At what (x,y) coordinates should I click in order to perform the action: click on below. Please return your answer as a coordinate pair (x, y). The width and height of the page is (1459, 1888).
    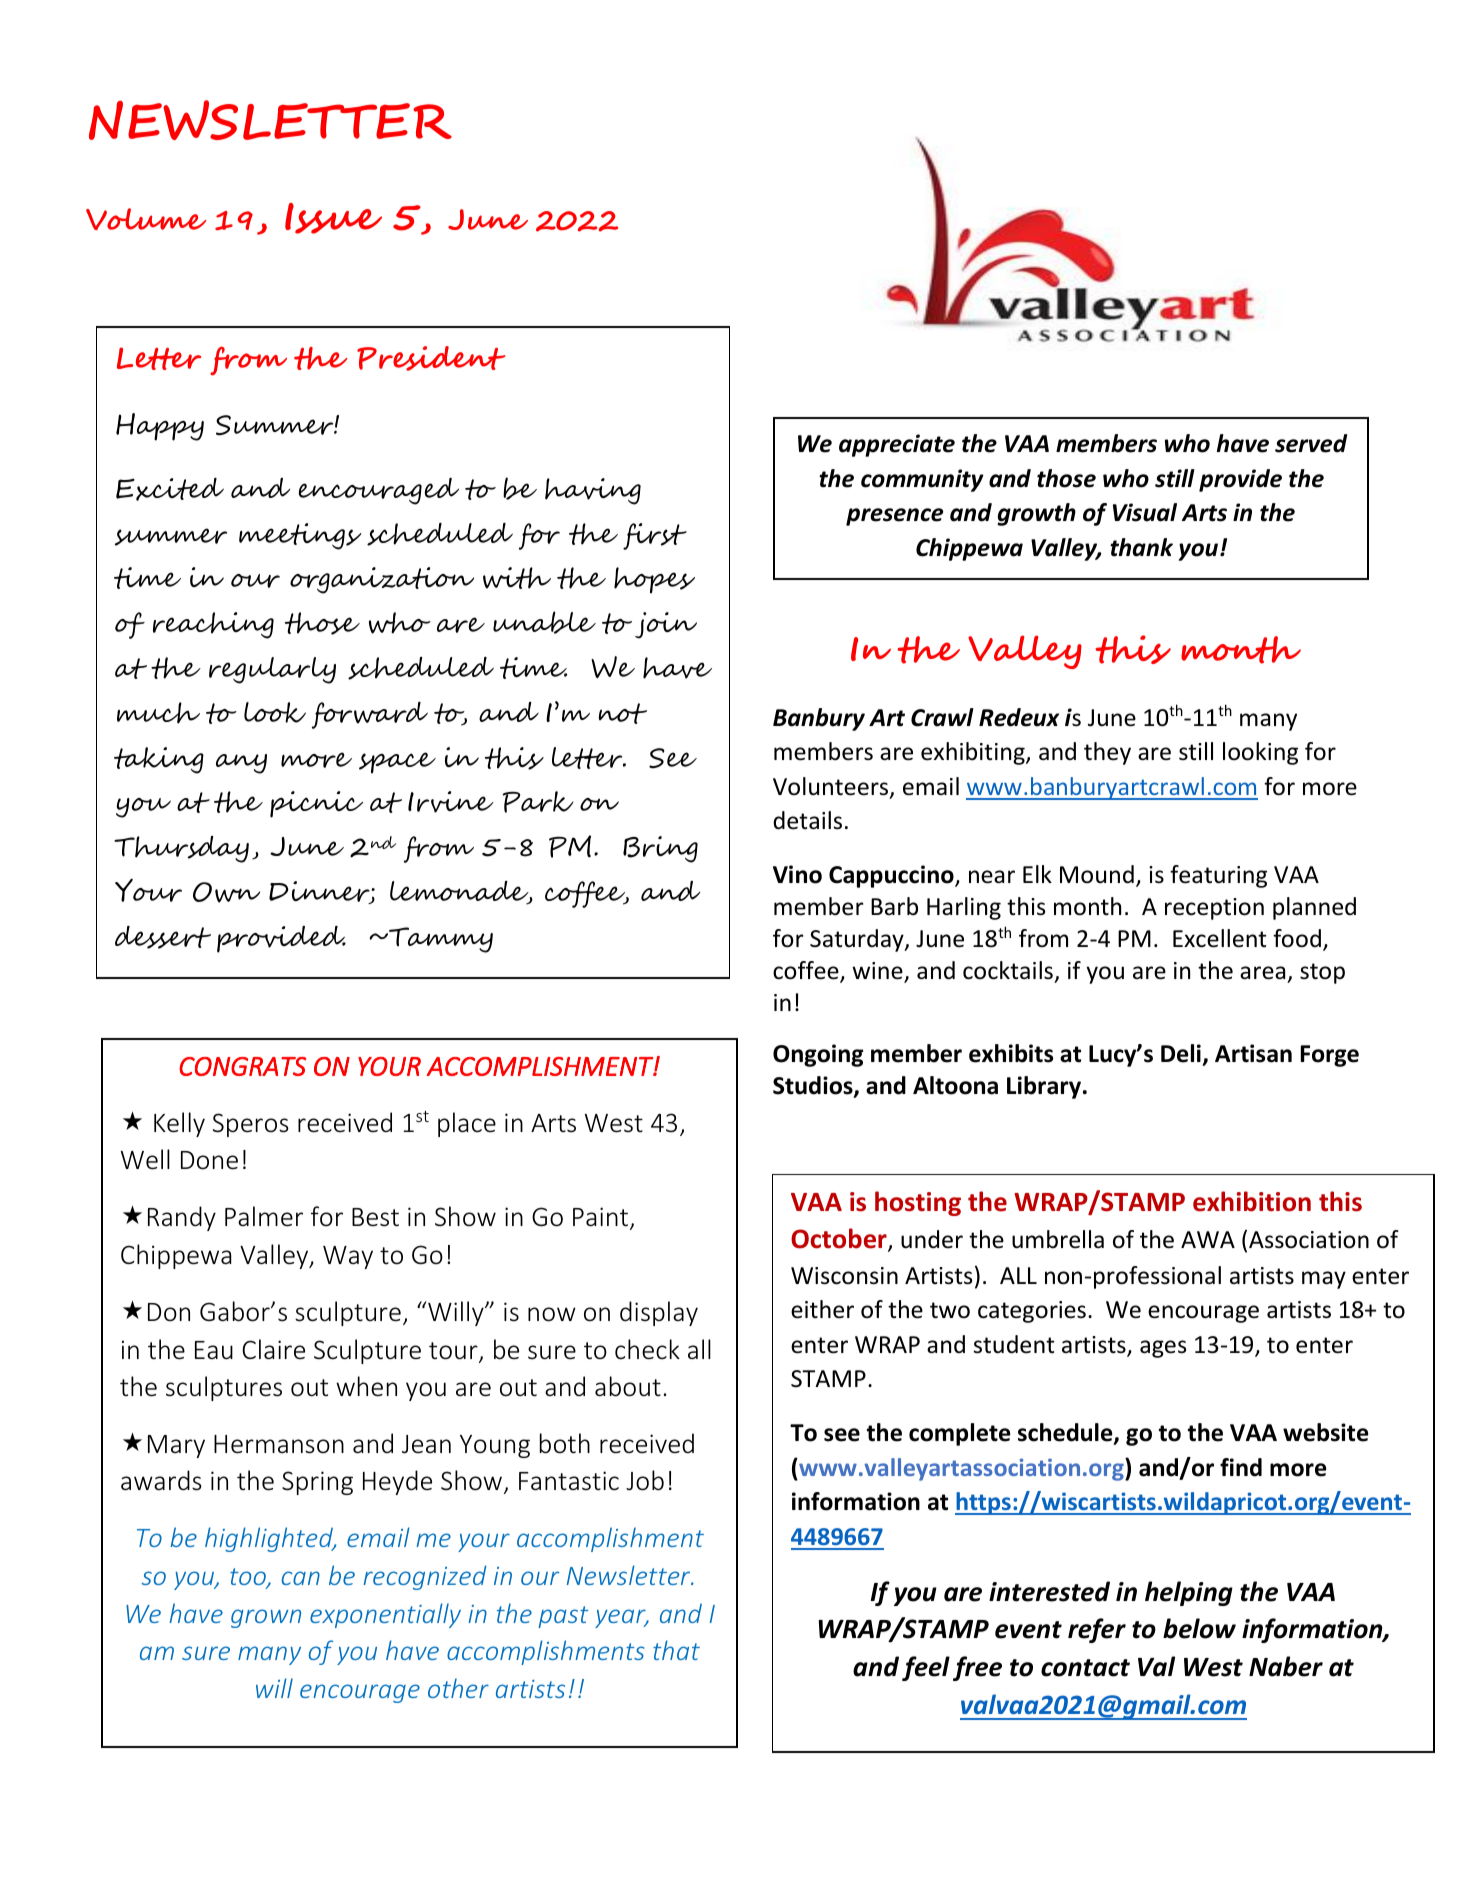
    Looking at the image, I should click on (1199, 1628).
